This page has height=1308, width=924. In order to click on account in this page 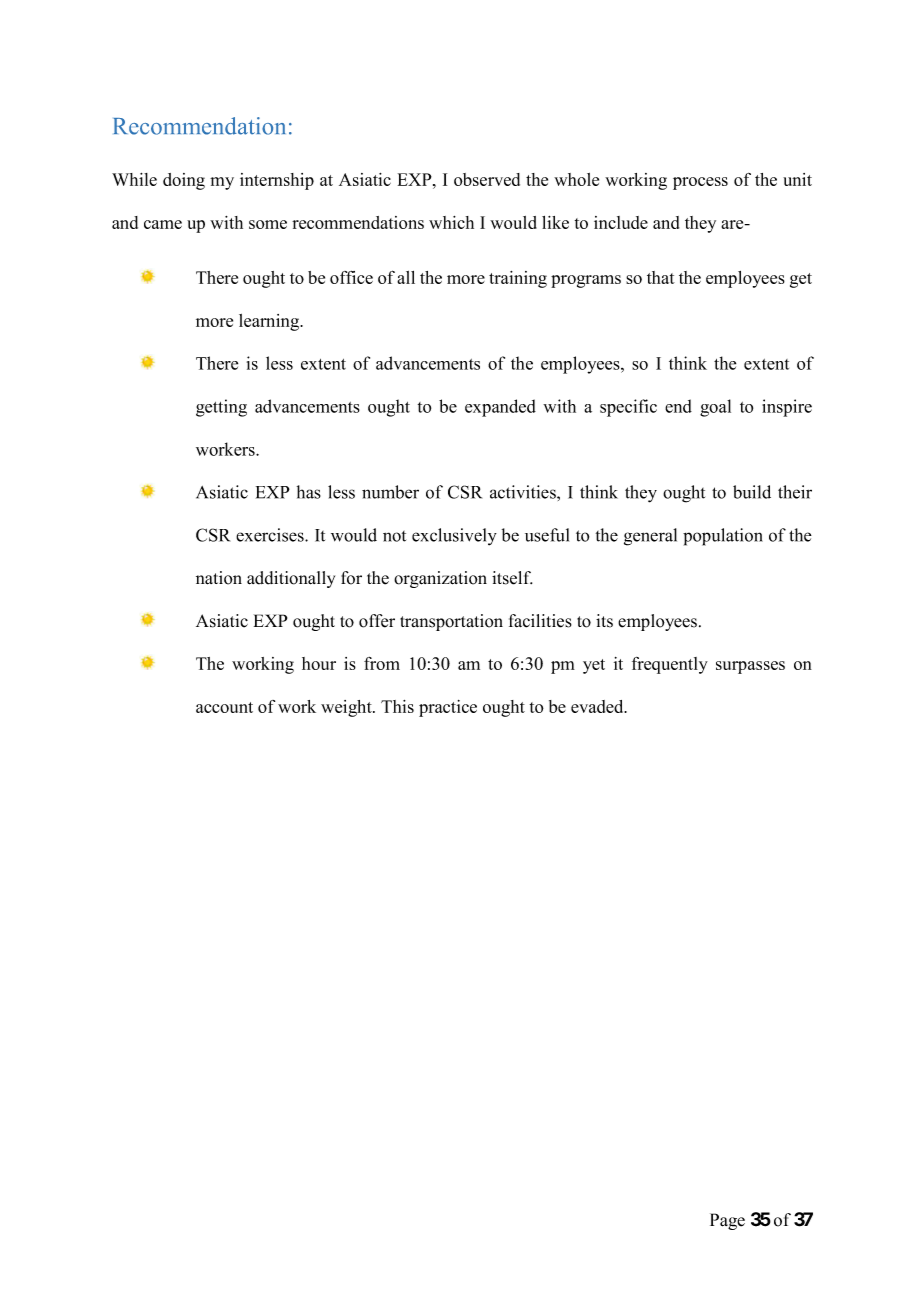, I will do `click(224, 707)`.
